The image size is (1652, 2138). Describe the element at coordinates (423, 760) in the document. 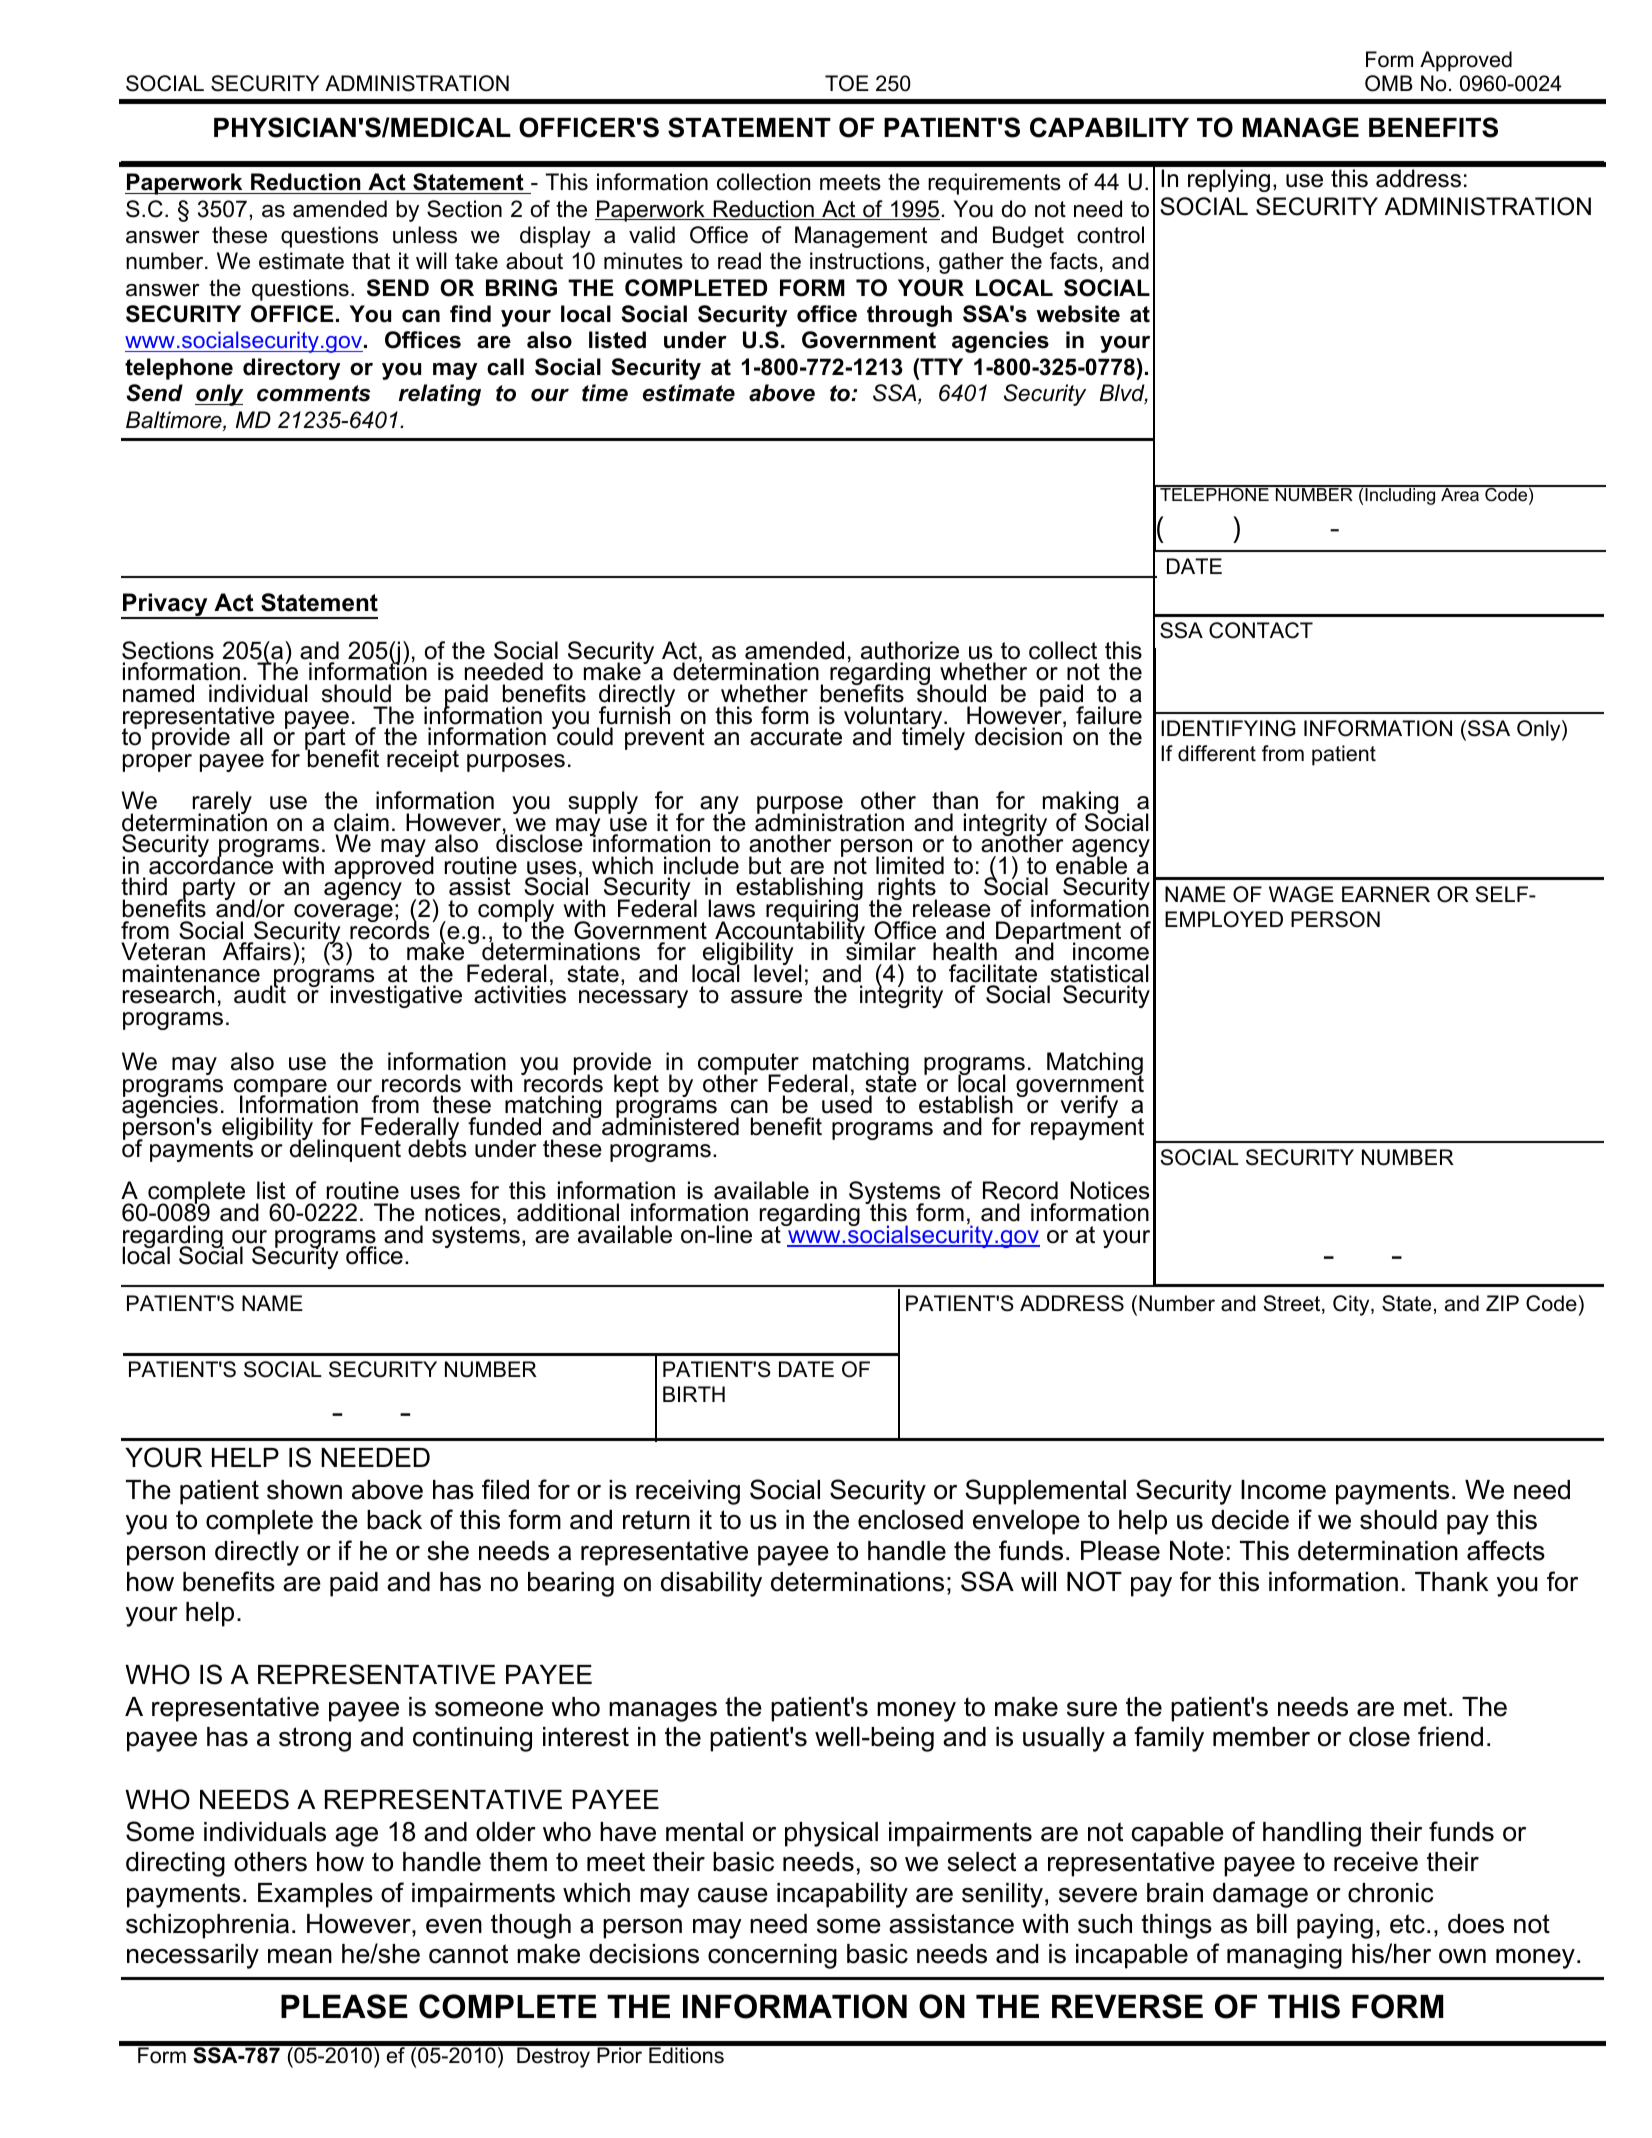

I see `receipt` at that location.
